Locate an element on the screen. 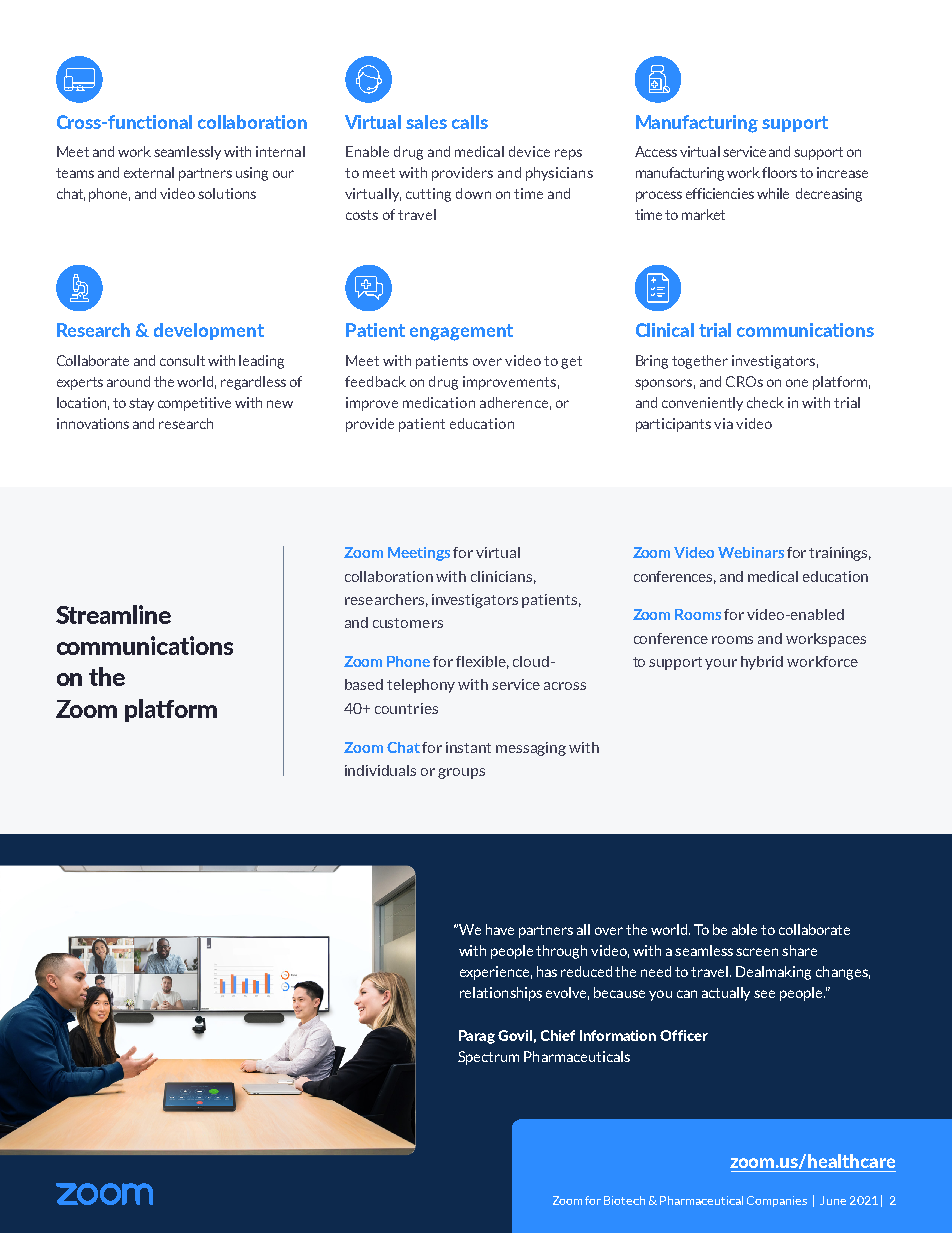  calls is located at coordinates (470, 122).
